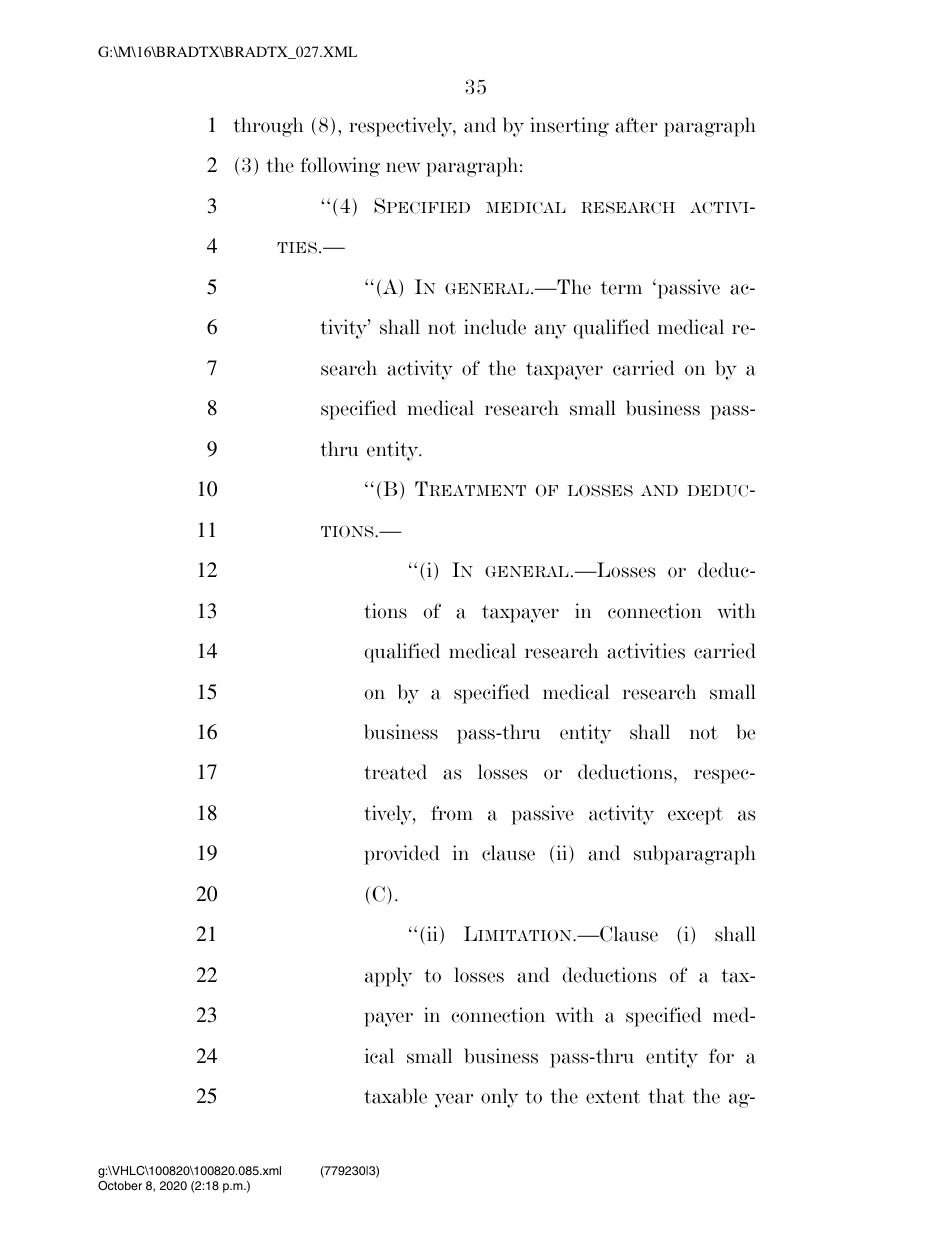  Describe the element at coordinates (268, 127) in the screenshot. I see `through` at that location.
